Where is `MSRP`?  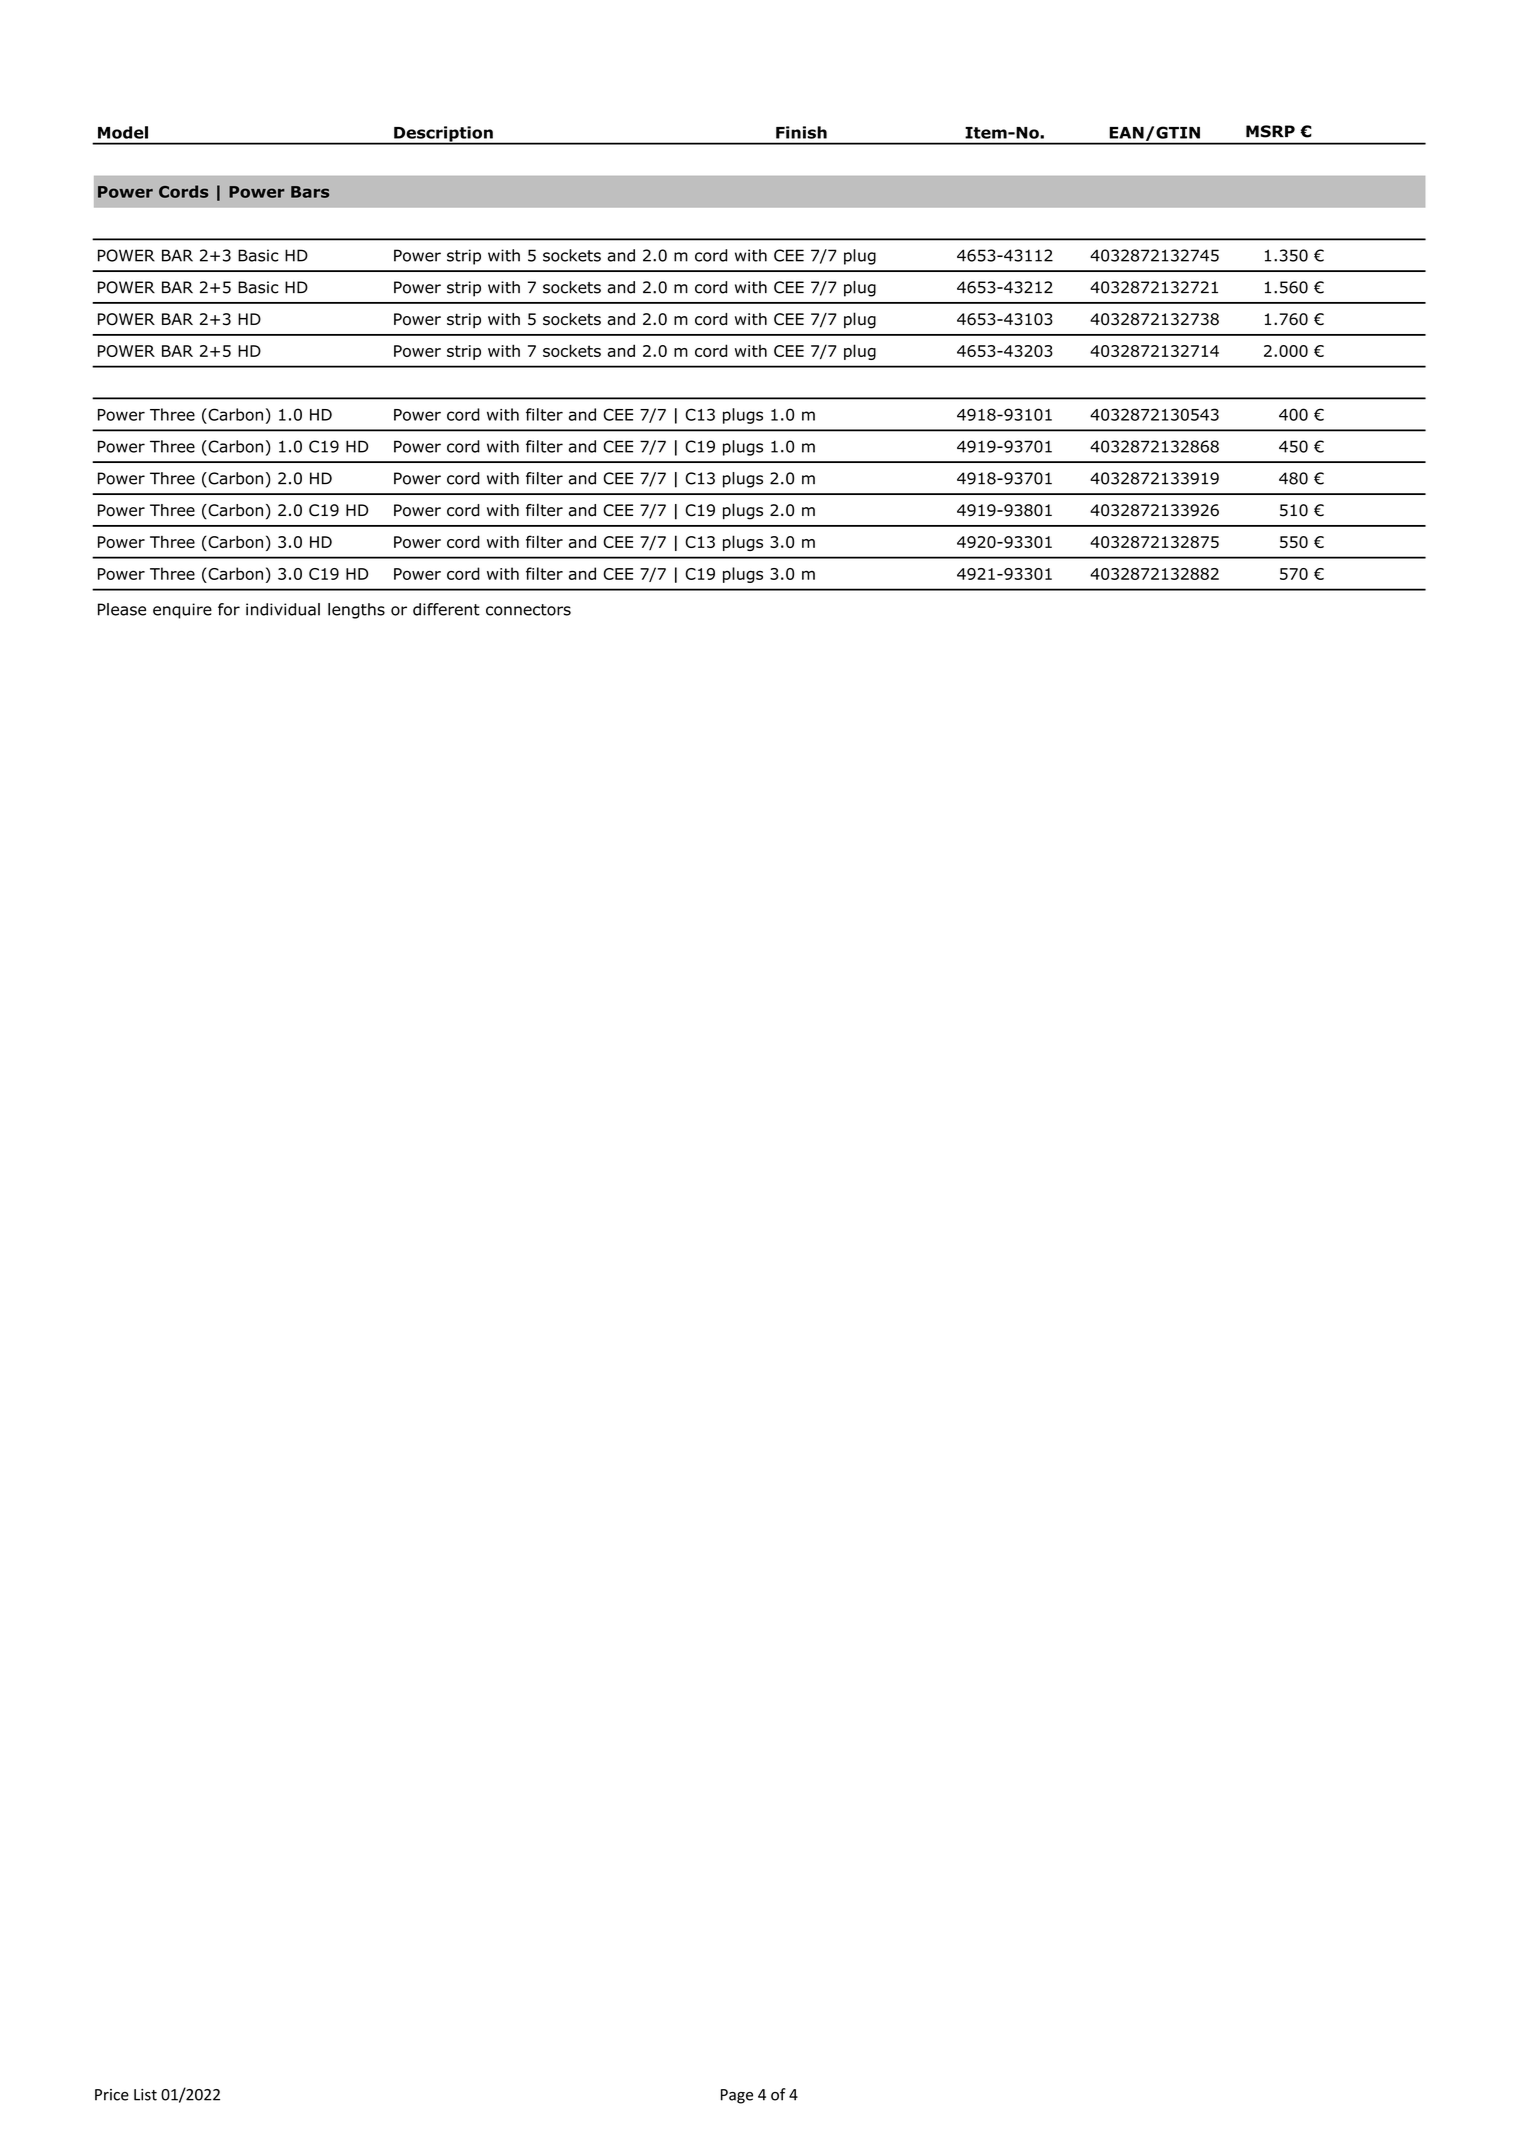
MSRP is located at coordinates (1270, 131).
